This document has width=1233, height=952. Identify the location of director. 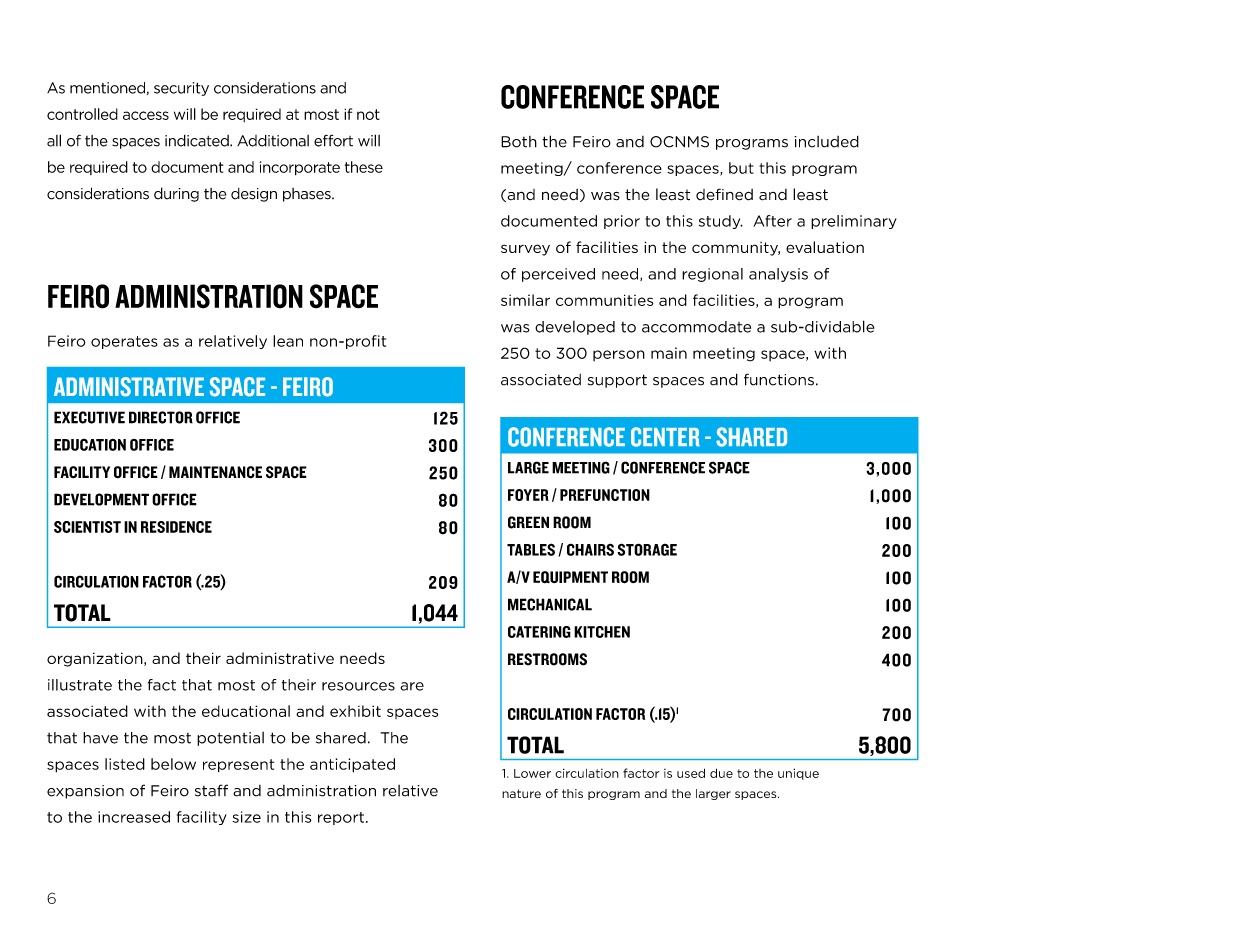
(161, 417).
